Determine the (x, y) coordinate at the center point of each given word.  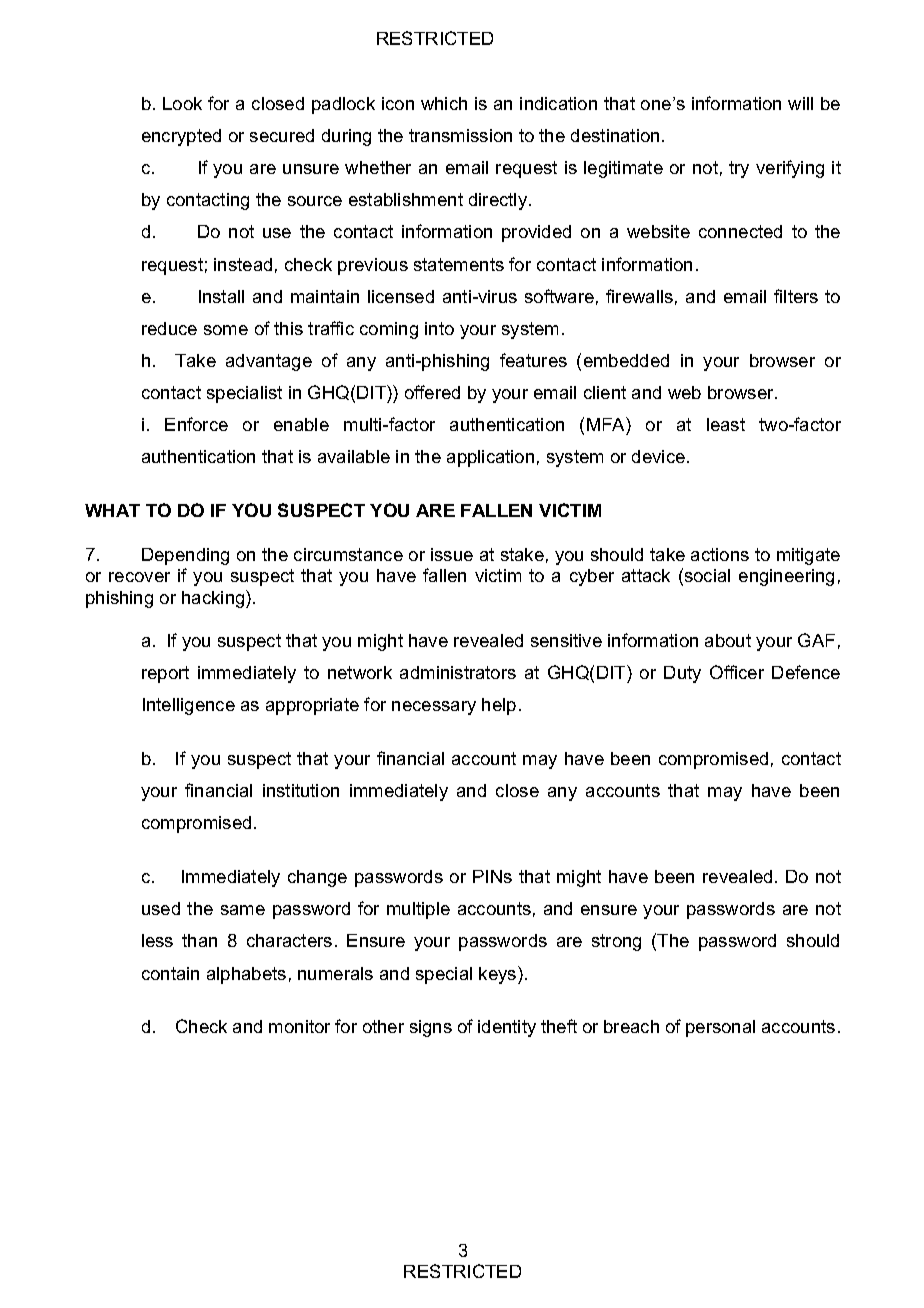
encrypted (181, 137)
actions (720, 554)
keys (499, 975)
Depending (185, 556)
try (739, 169)
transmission (460, 135)
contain (170, 973)
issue (452, 554)
